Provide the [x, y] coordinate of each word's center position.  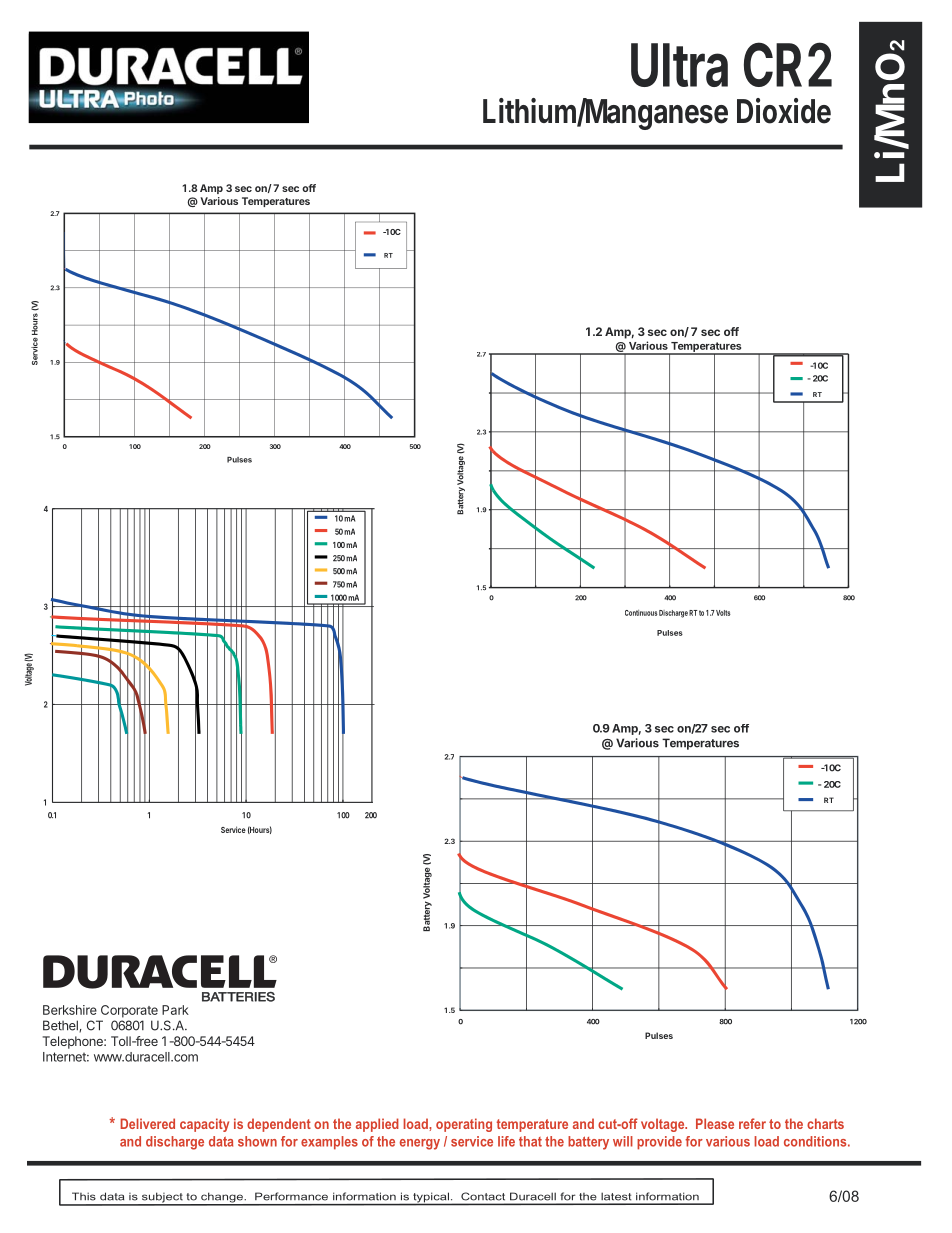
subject [162, 1198]
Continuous [641, 613]
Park [175, 1010]
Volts [723, 613]
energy [420, 1144]
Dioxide [784, 111]
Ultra [679, 65]
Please [715, 1123]
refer [752, 1123]
